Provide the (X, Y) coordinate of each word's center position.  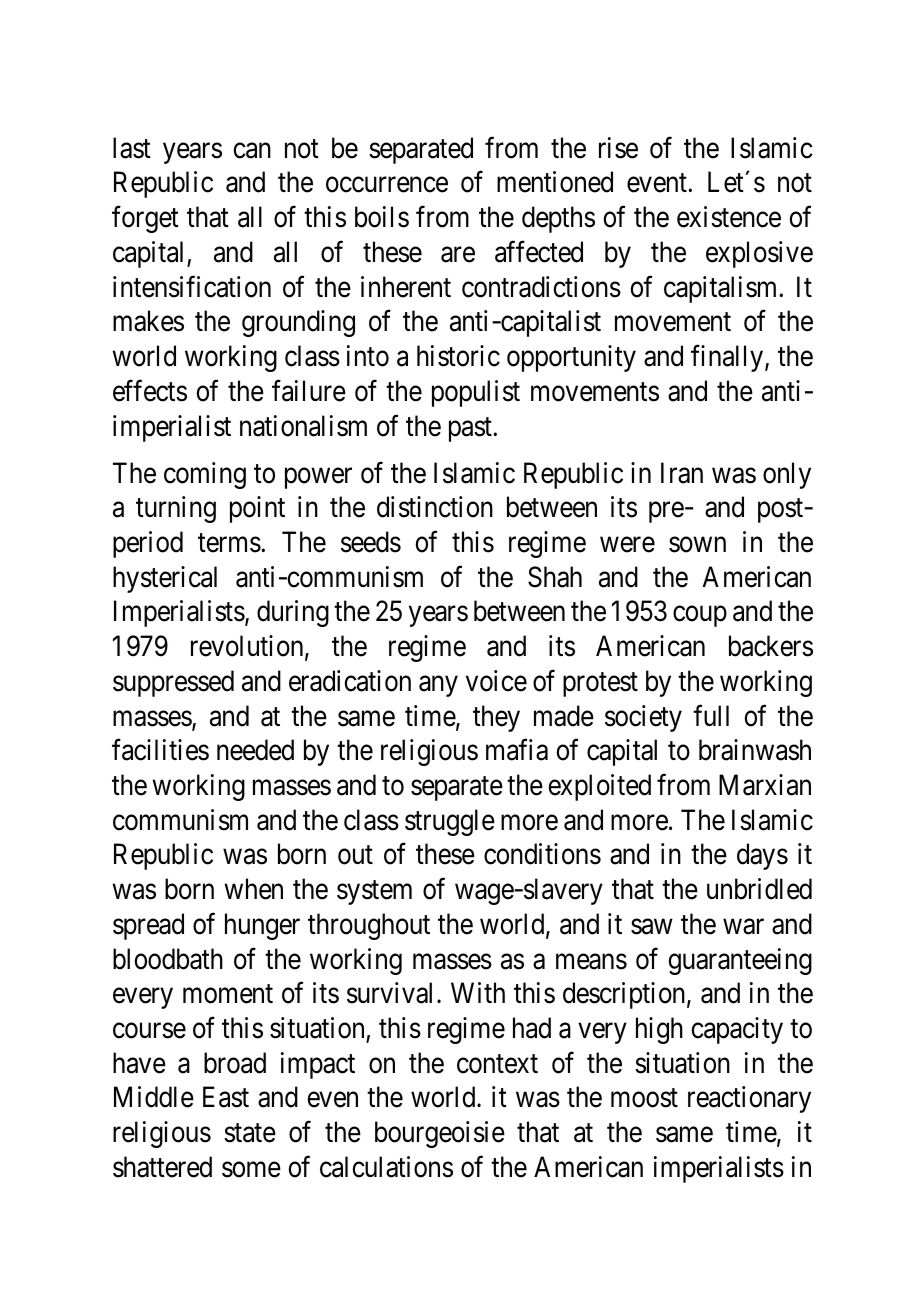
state (250, 1133)
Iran (682, 473)
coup (700, 617)
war (743, 927)
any (438, 686)
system (374, 893)
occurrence (387, 185)
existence (729, 217)
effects (150, 391)
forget (145, 219)
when (253, 889)
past (471, 429)
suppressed (173, 683)
